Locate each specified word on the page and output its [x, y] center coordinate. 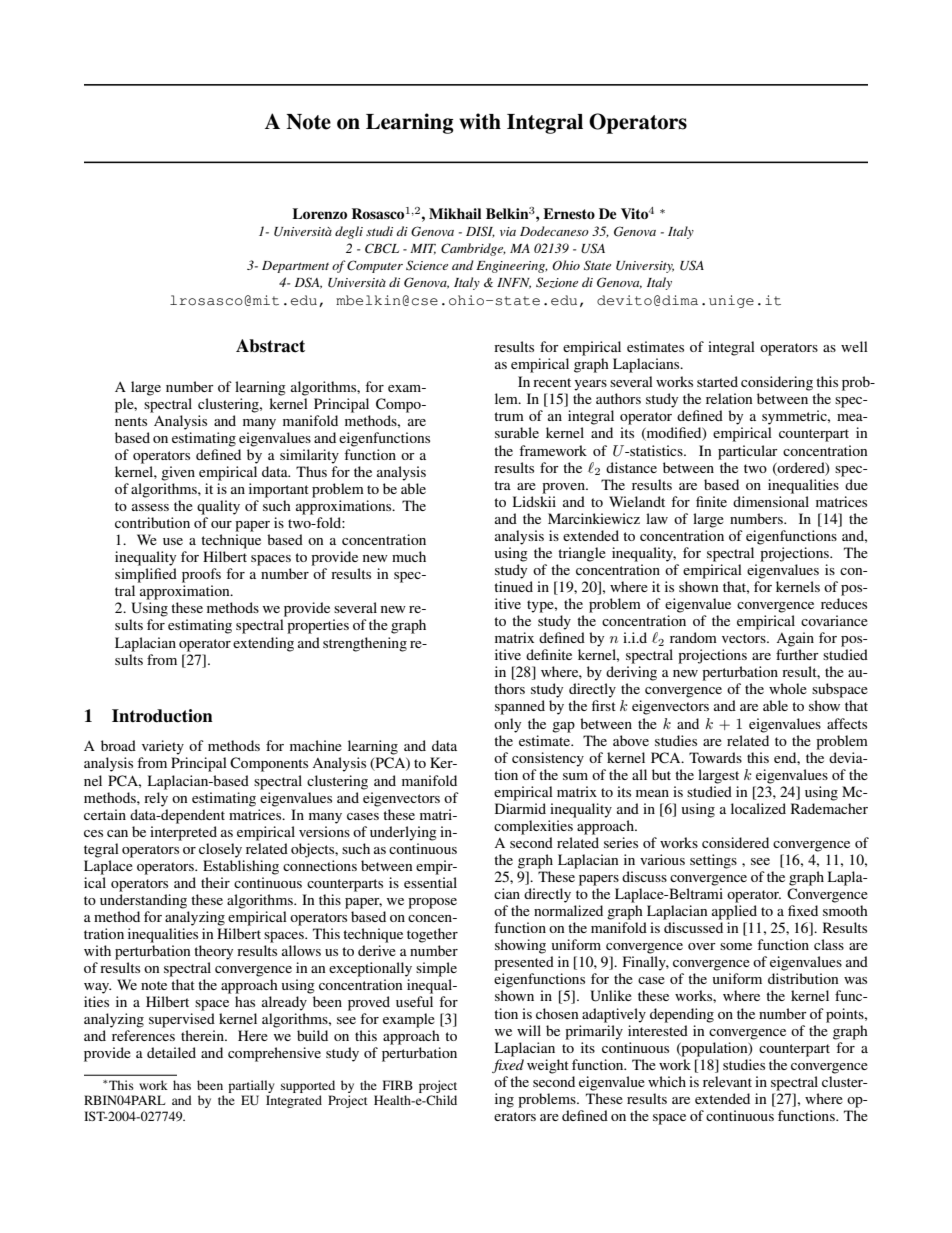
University [645, 267]
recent [552, 382]
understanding [143, 901]
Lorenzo [319, 213]
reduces [844, 603]
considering [777, 383]
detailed [171, 1052]
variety [163, 747]
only [507, 725]
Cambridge [473, 249]
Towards [715, 757]
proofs [201, 575]
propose [432, 903]
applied [734, 912]
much [409, 556]
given [178, 473]
